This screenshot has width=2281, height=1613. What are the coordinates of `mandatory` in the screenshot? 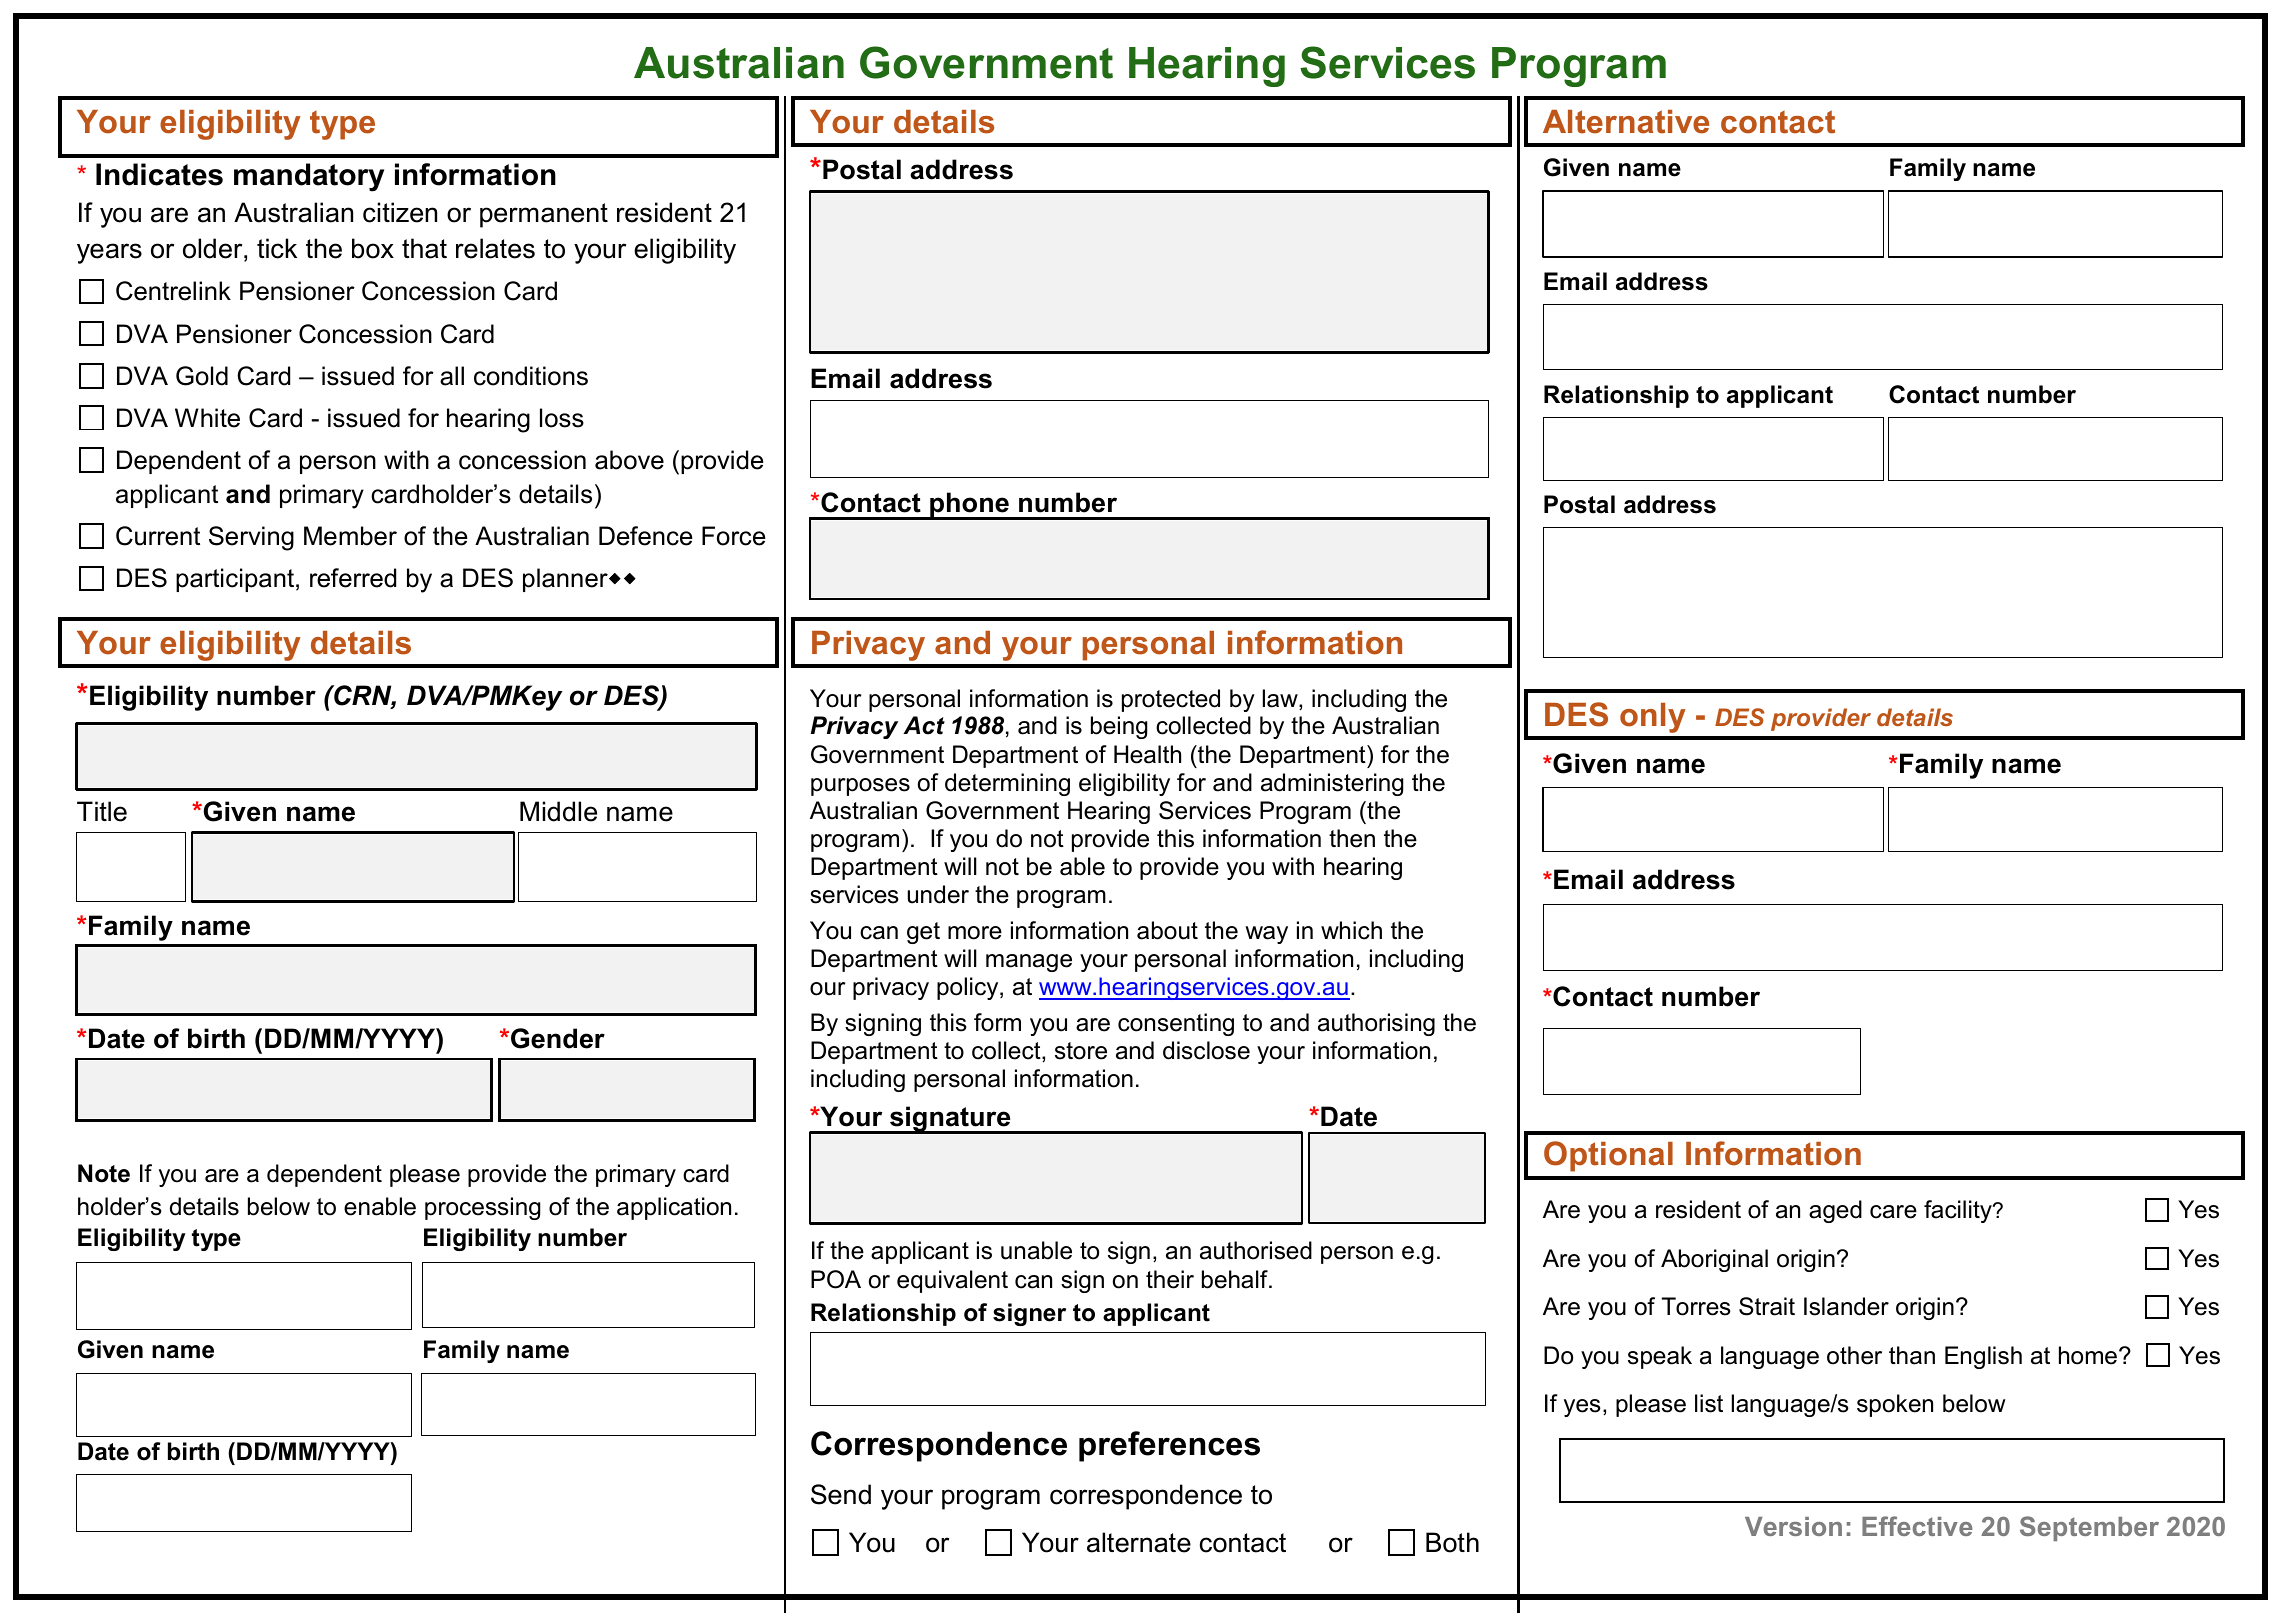 It's located at (309, 177).
